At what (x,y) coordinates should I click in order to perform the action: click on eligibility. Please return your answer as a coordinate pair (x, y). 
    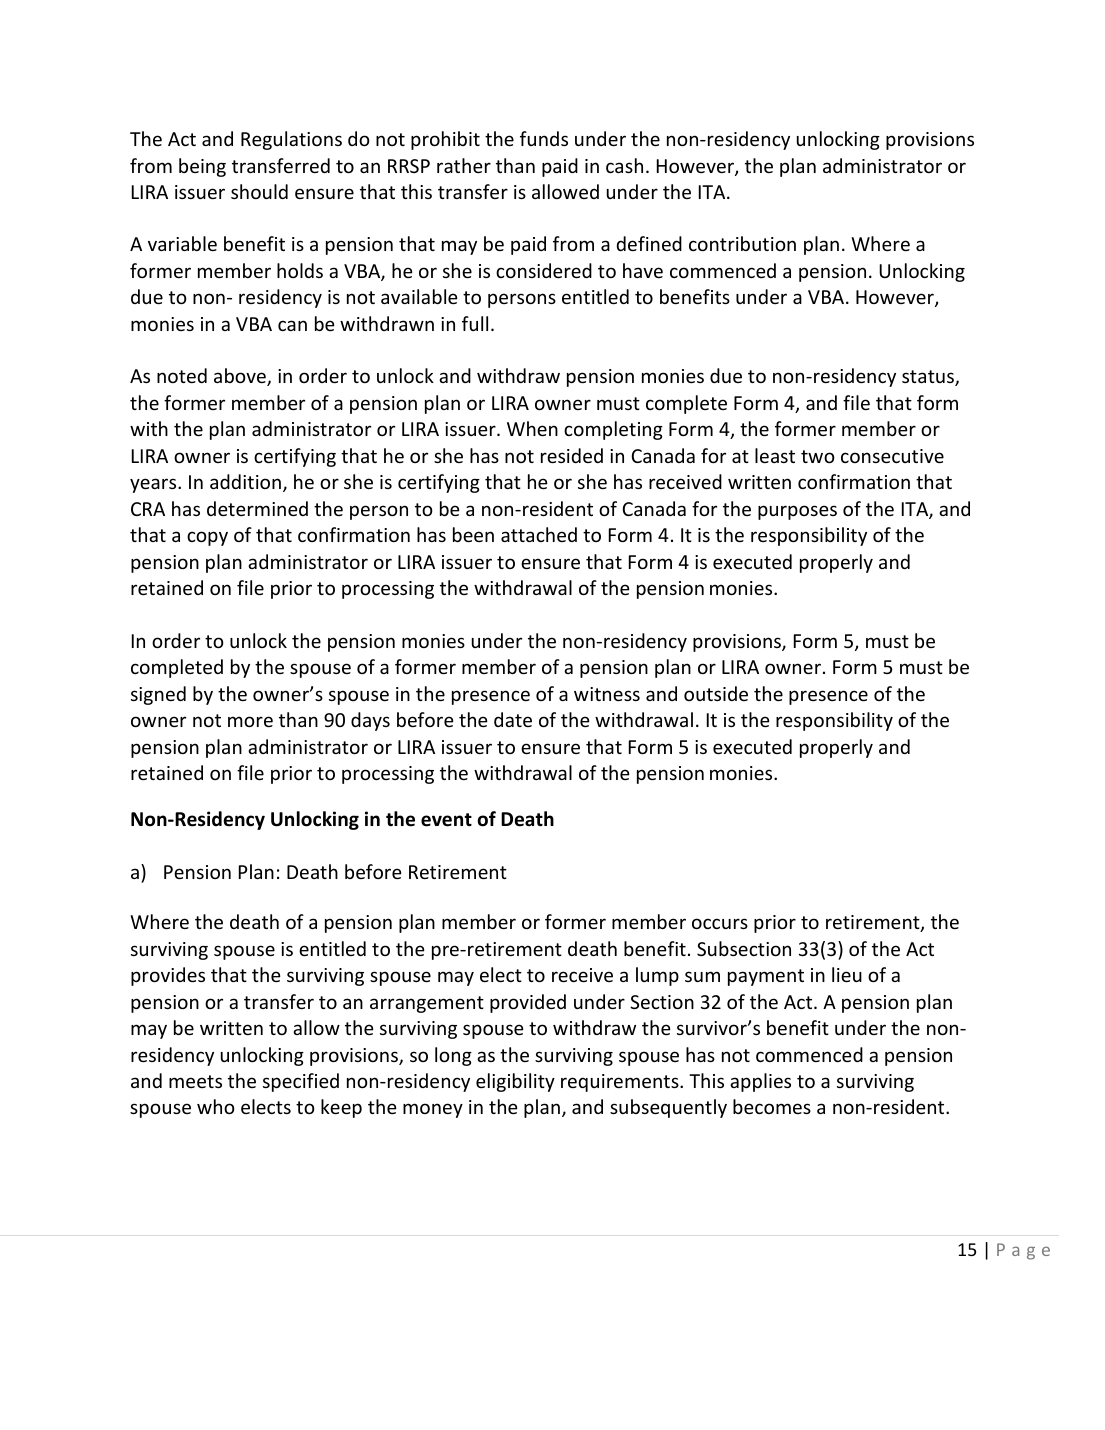
    Looking at the image, I should click on (515, 1082).
